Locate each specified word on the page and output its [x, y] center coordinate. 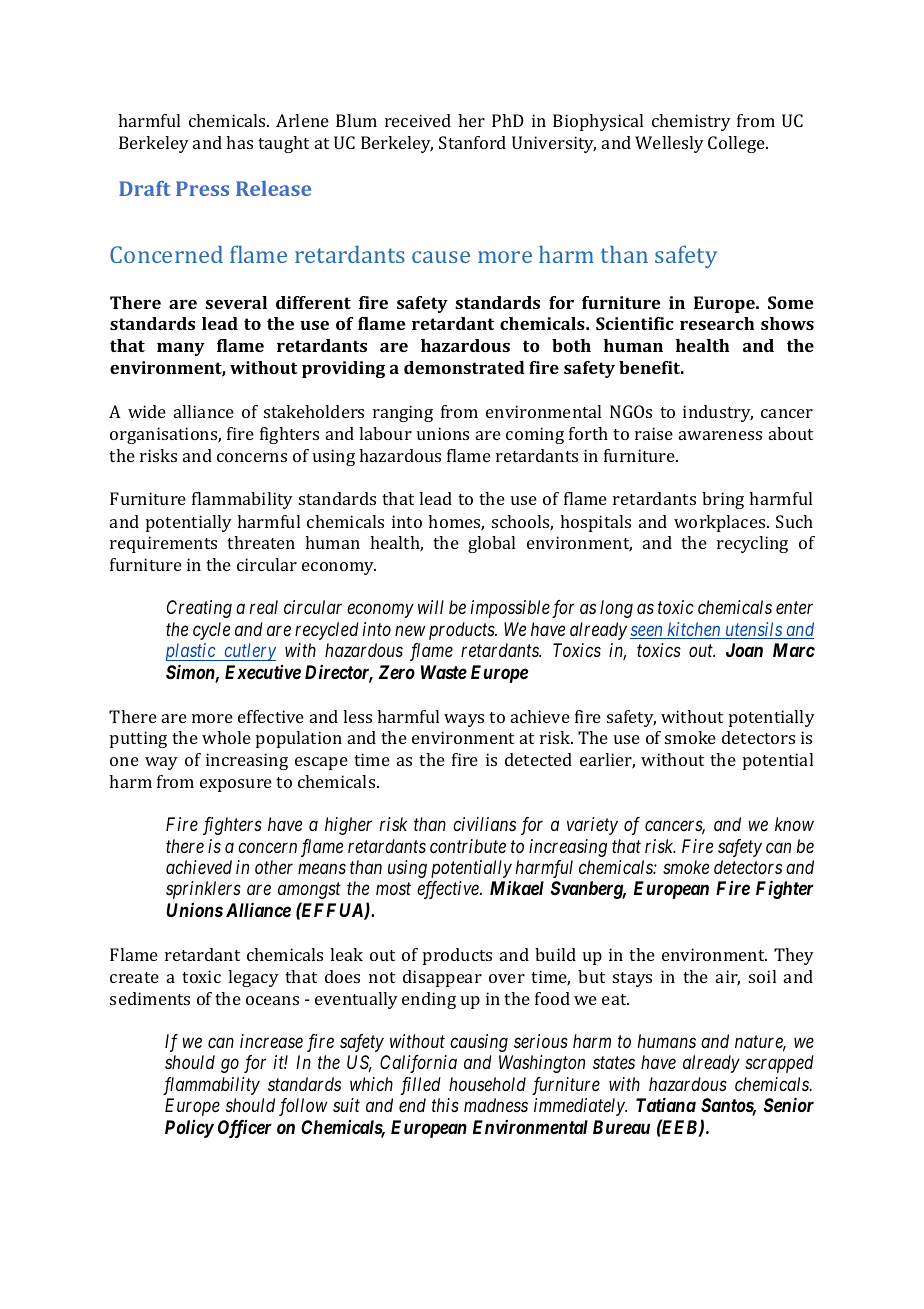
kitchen [694, 630]
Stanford [472, 142]
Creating [199, 609]
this [445, 1105]
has [239, 142]
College [737, 144]
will [431, 607]
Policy [189, 1129]
